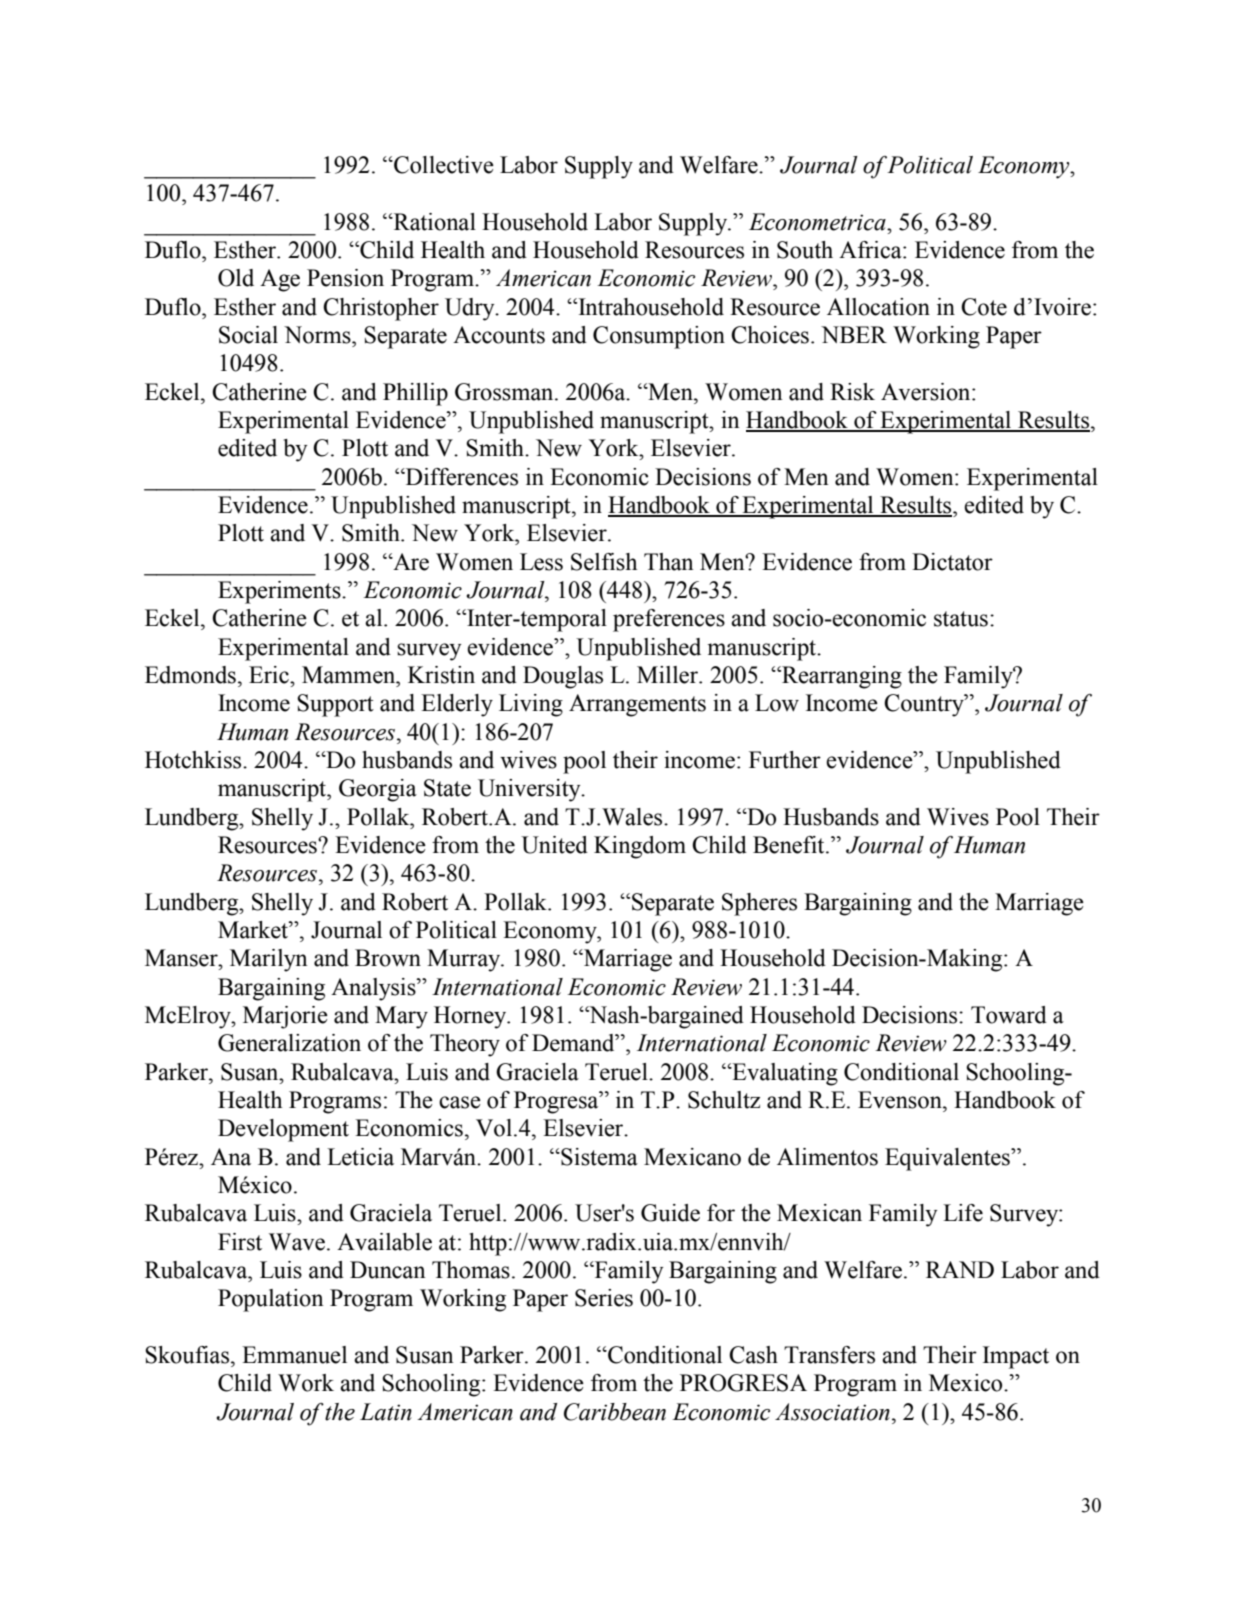  What do you see at coordinates (378, 790) in the document?
I see `Georgia` at bounding box center [378, 790].
